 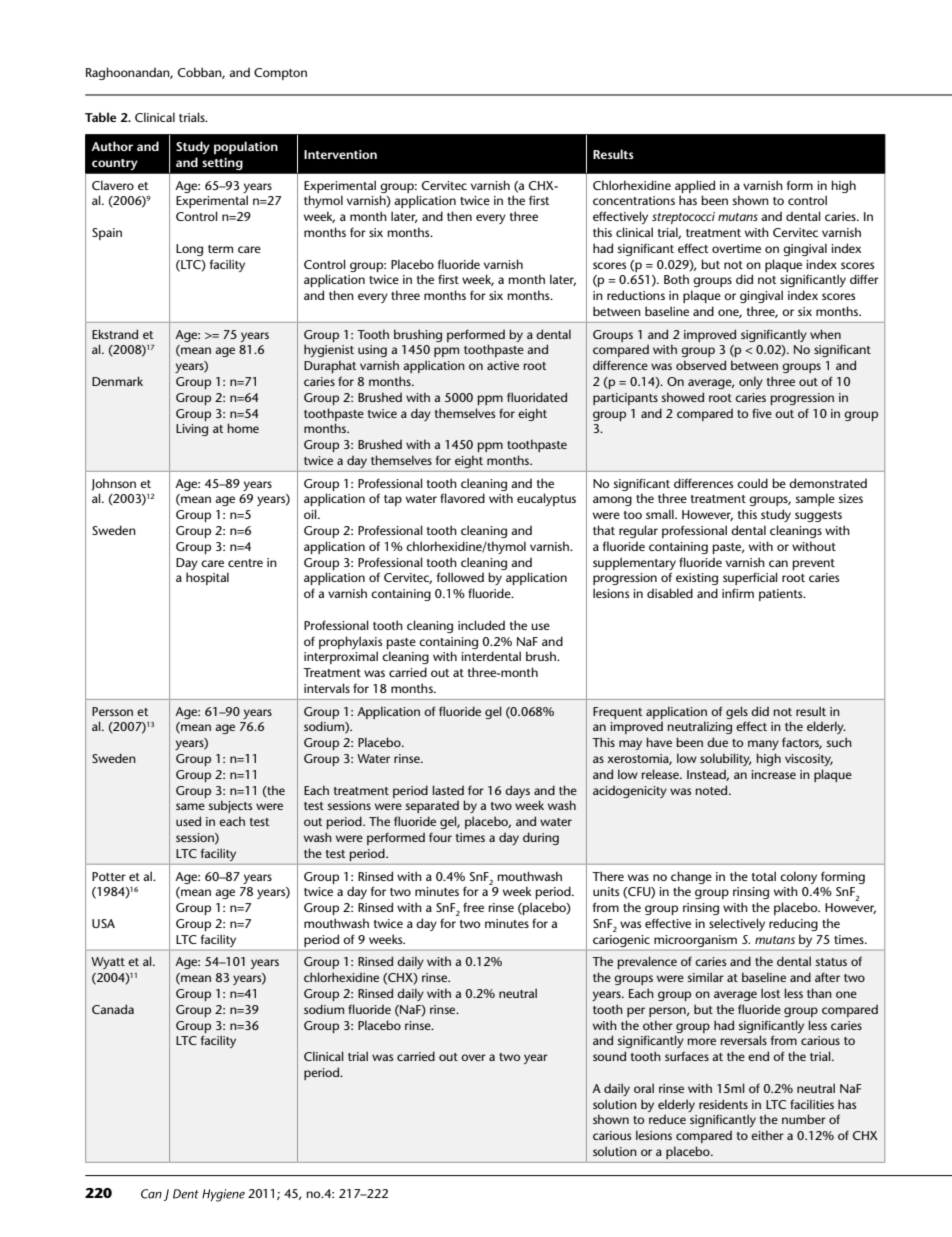 I want to click on population, so click(x=246, y=147).
